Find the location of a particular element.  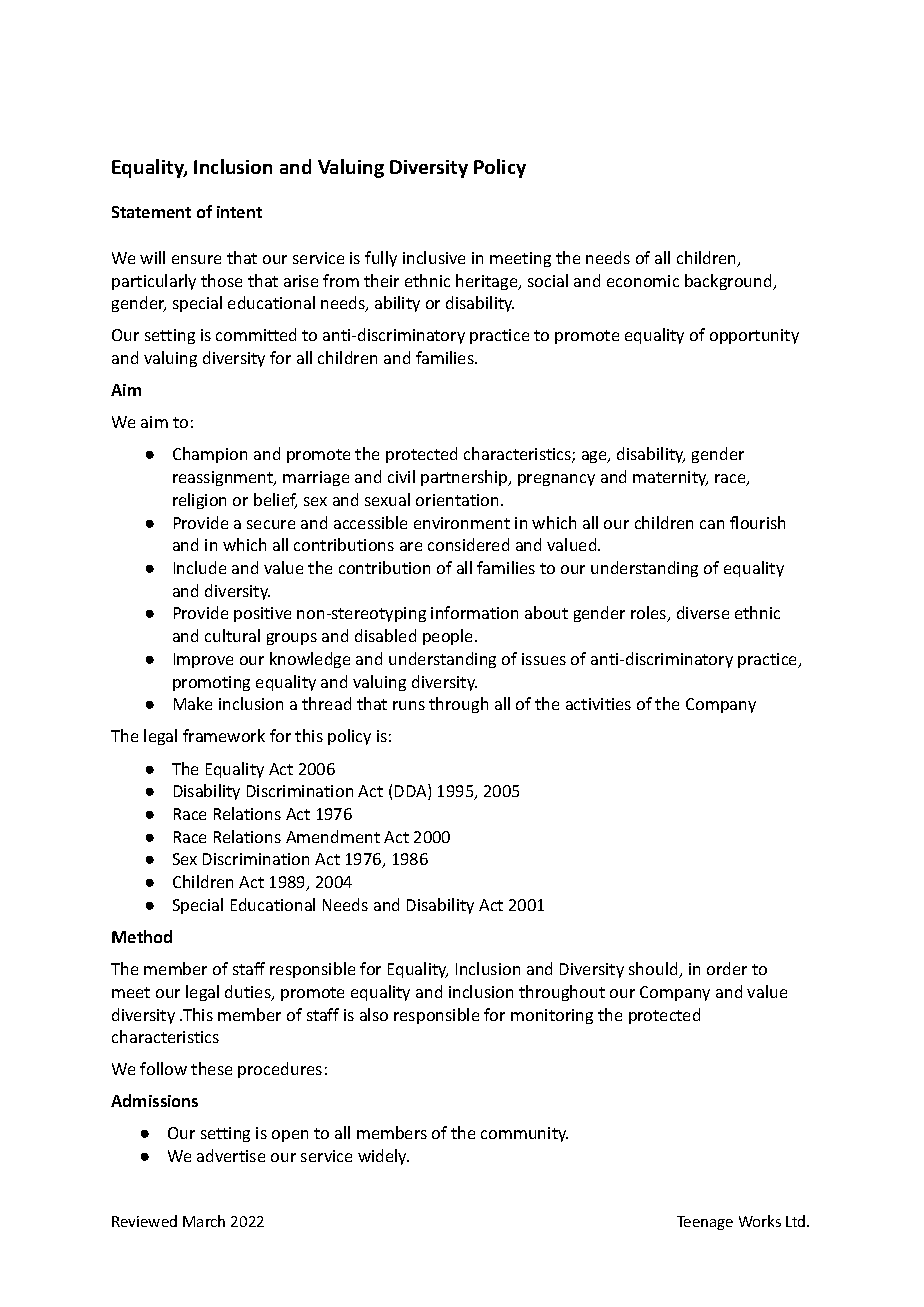

Teenage is located at coordinates (705, 1223).
